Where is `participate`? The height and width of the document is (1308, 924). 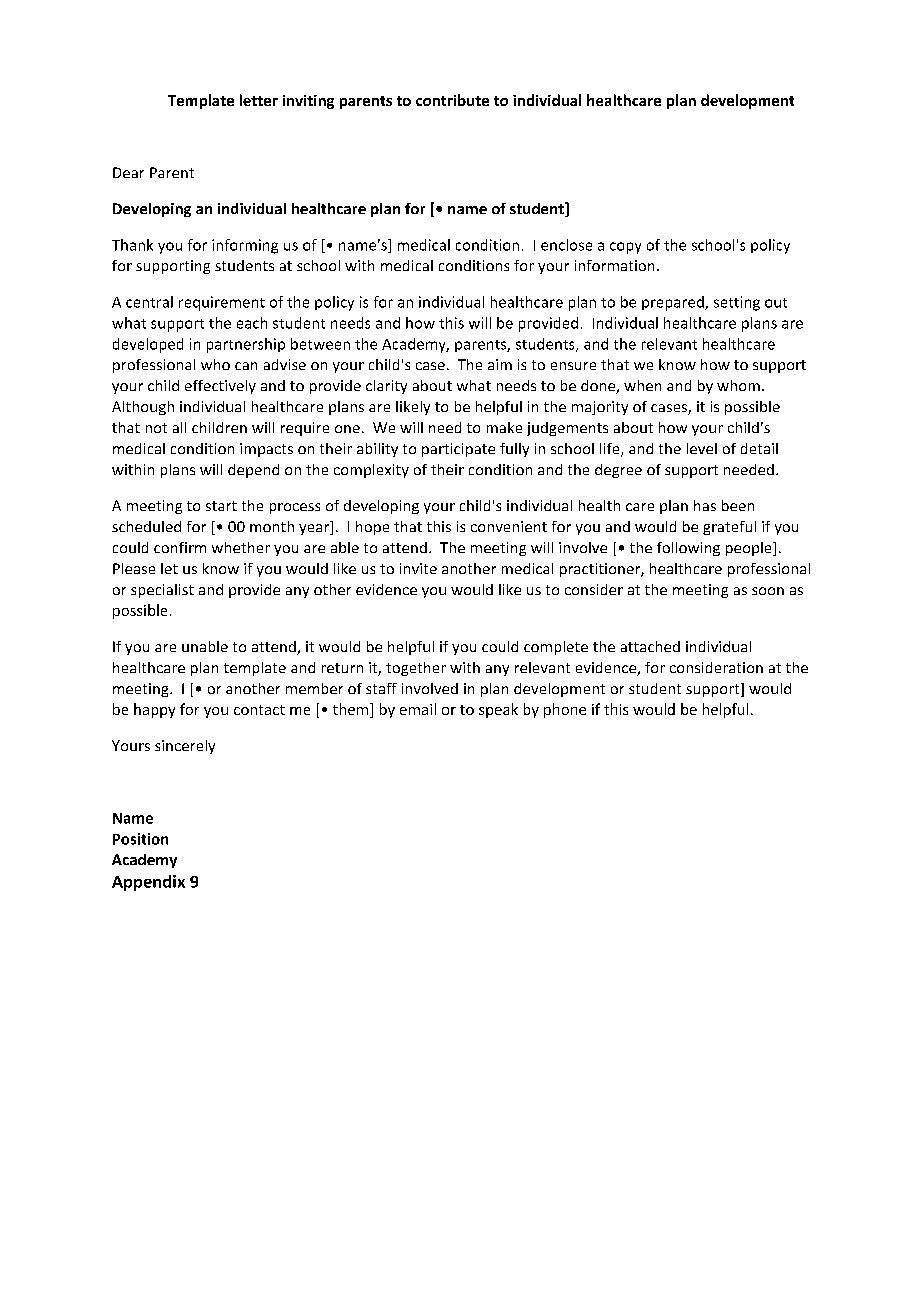 participate is located at coordinates (458, 450).
